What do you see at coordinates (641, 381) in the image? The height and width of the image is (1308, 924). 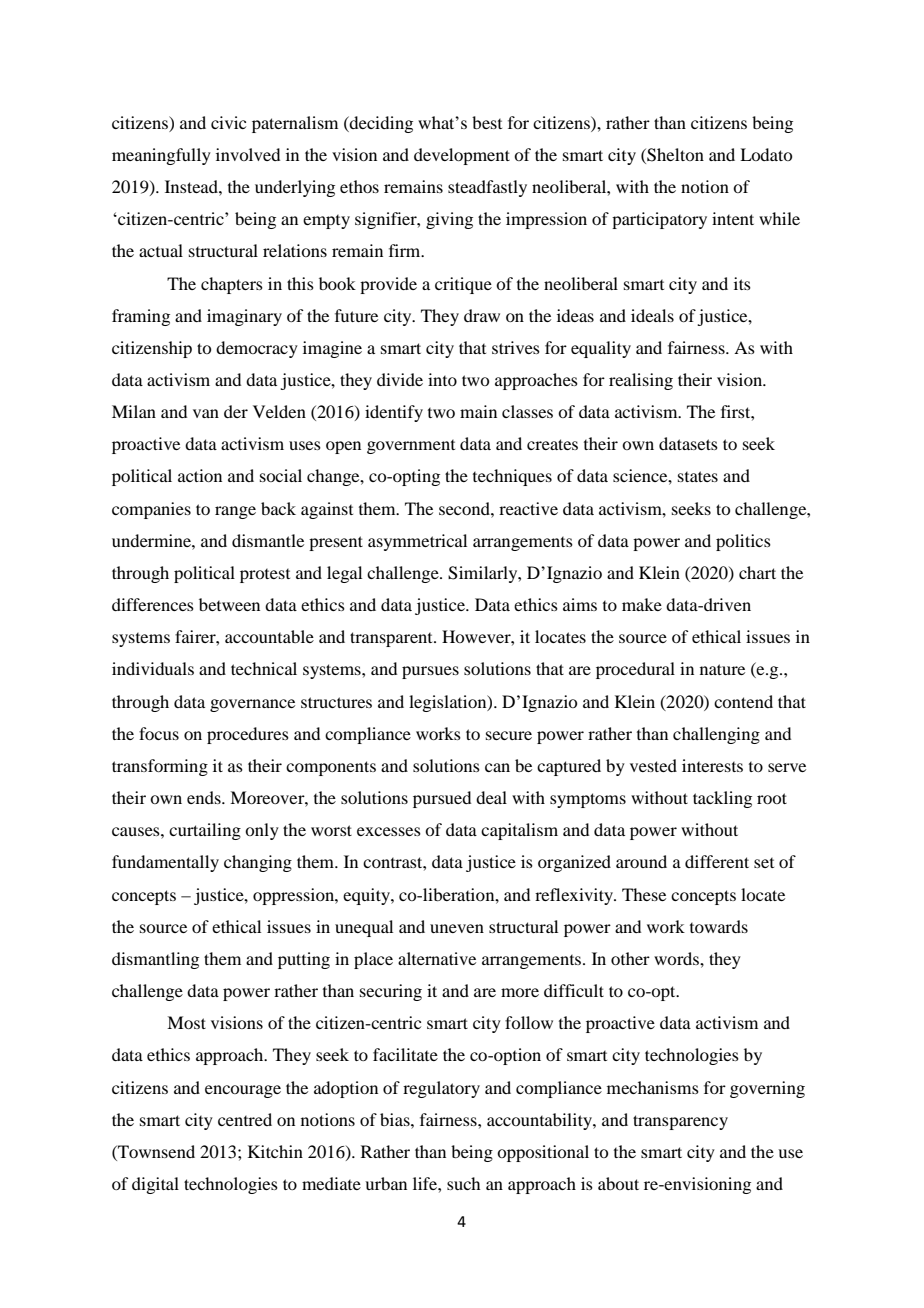 I see `realising` at bounding box center [641, 381].
